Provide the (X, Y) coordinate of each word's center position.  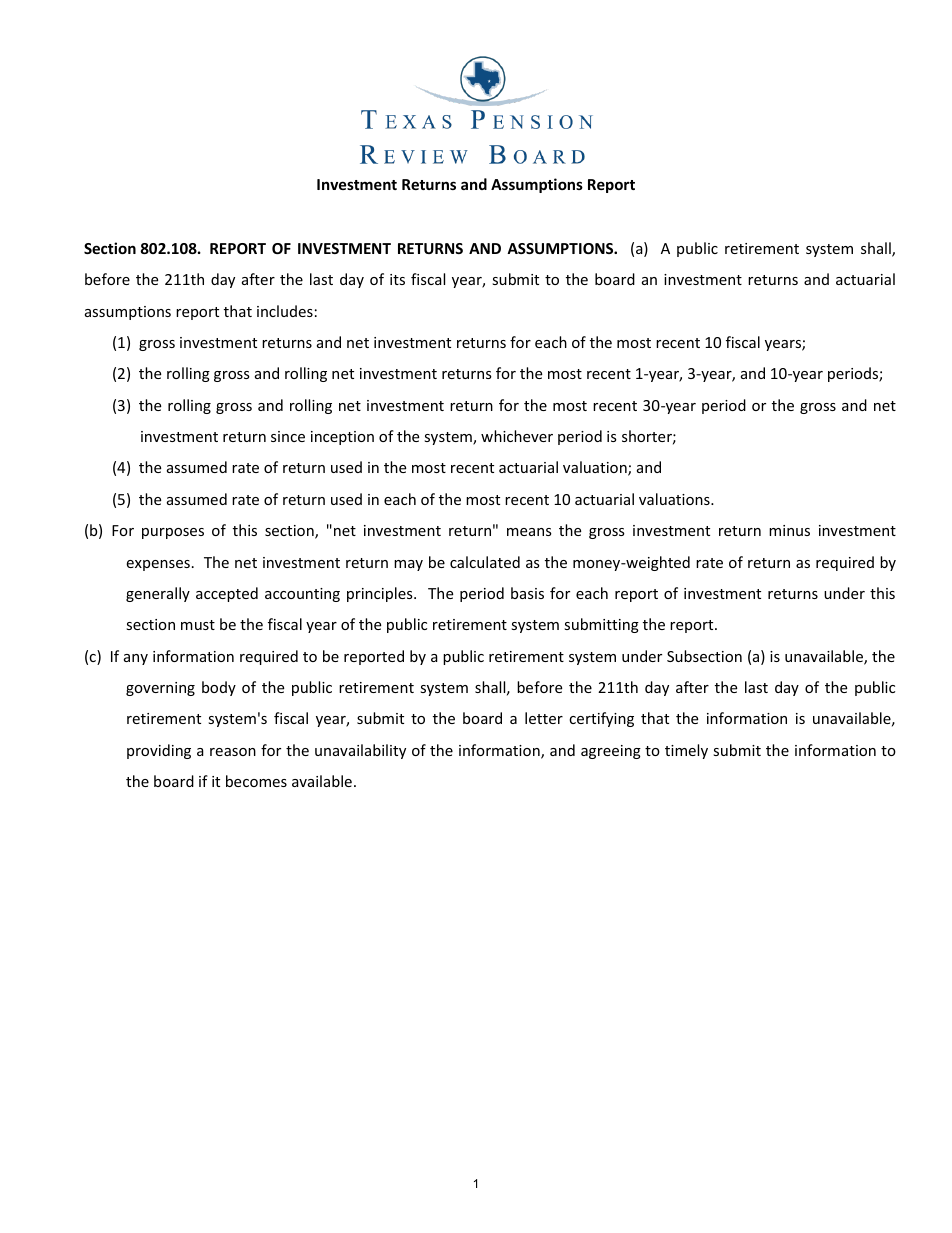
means (529, 532)
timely (686, 751)
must (198, 625)
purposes (173, 533)
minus (789, 530)
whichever (517, 436)
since (288, 436)
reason (233, 752)
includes (285, 311)
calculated (485, 562)
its (397, 279)
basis (527, 593)
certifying (601, 719)
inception (342, 438)
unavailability (360, 751)
